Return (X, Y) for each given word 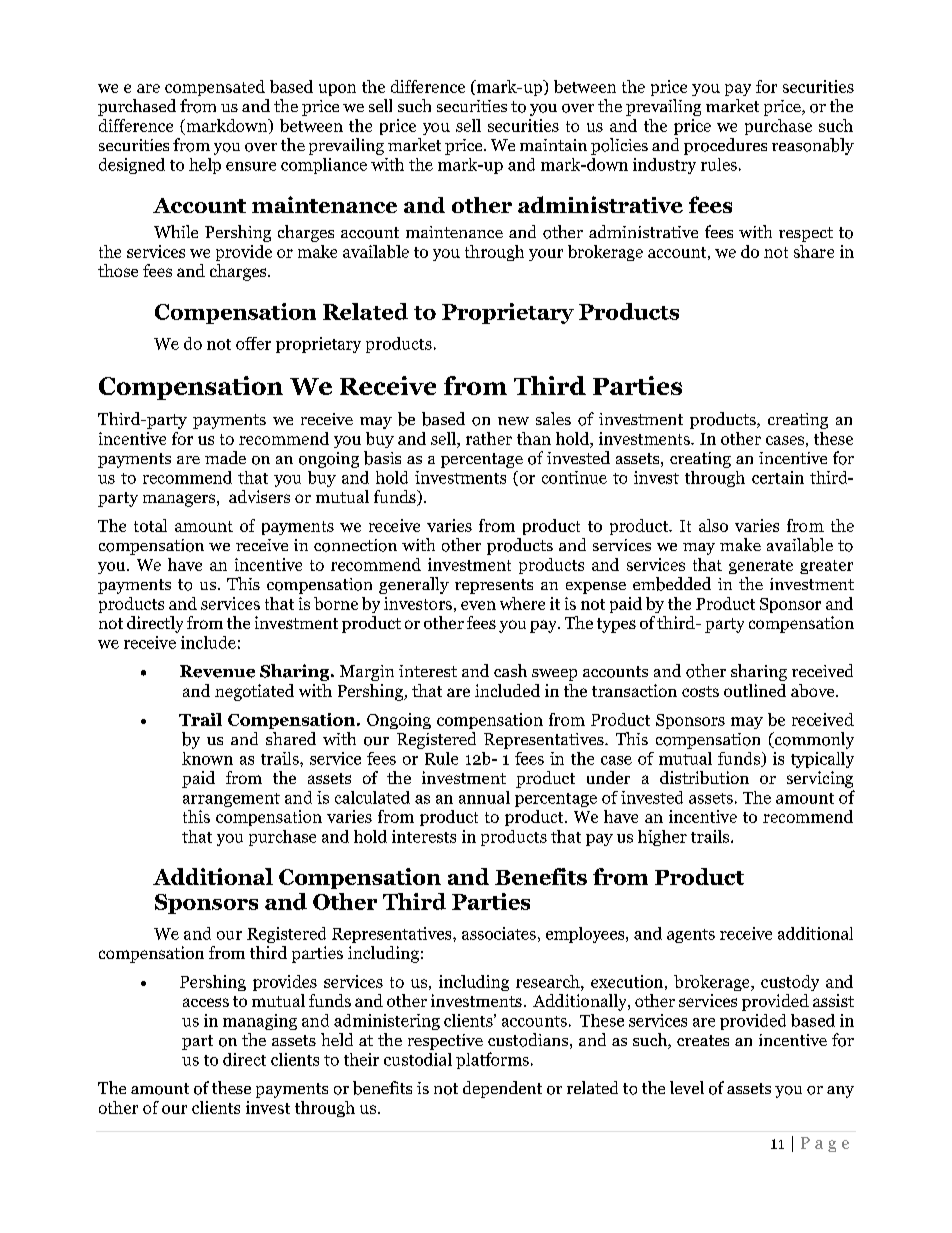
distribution (704, 777)
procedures (725, 146)
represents (494, 586)
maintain (553, 145)
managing (260, 1022)
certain (778, 477)
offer (253, 343)
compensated (215, 88)
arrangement (231, 800)
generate (761, 567)
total (150, 525)
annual (484, 797)
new (513, 421)
